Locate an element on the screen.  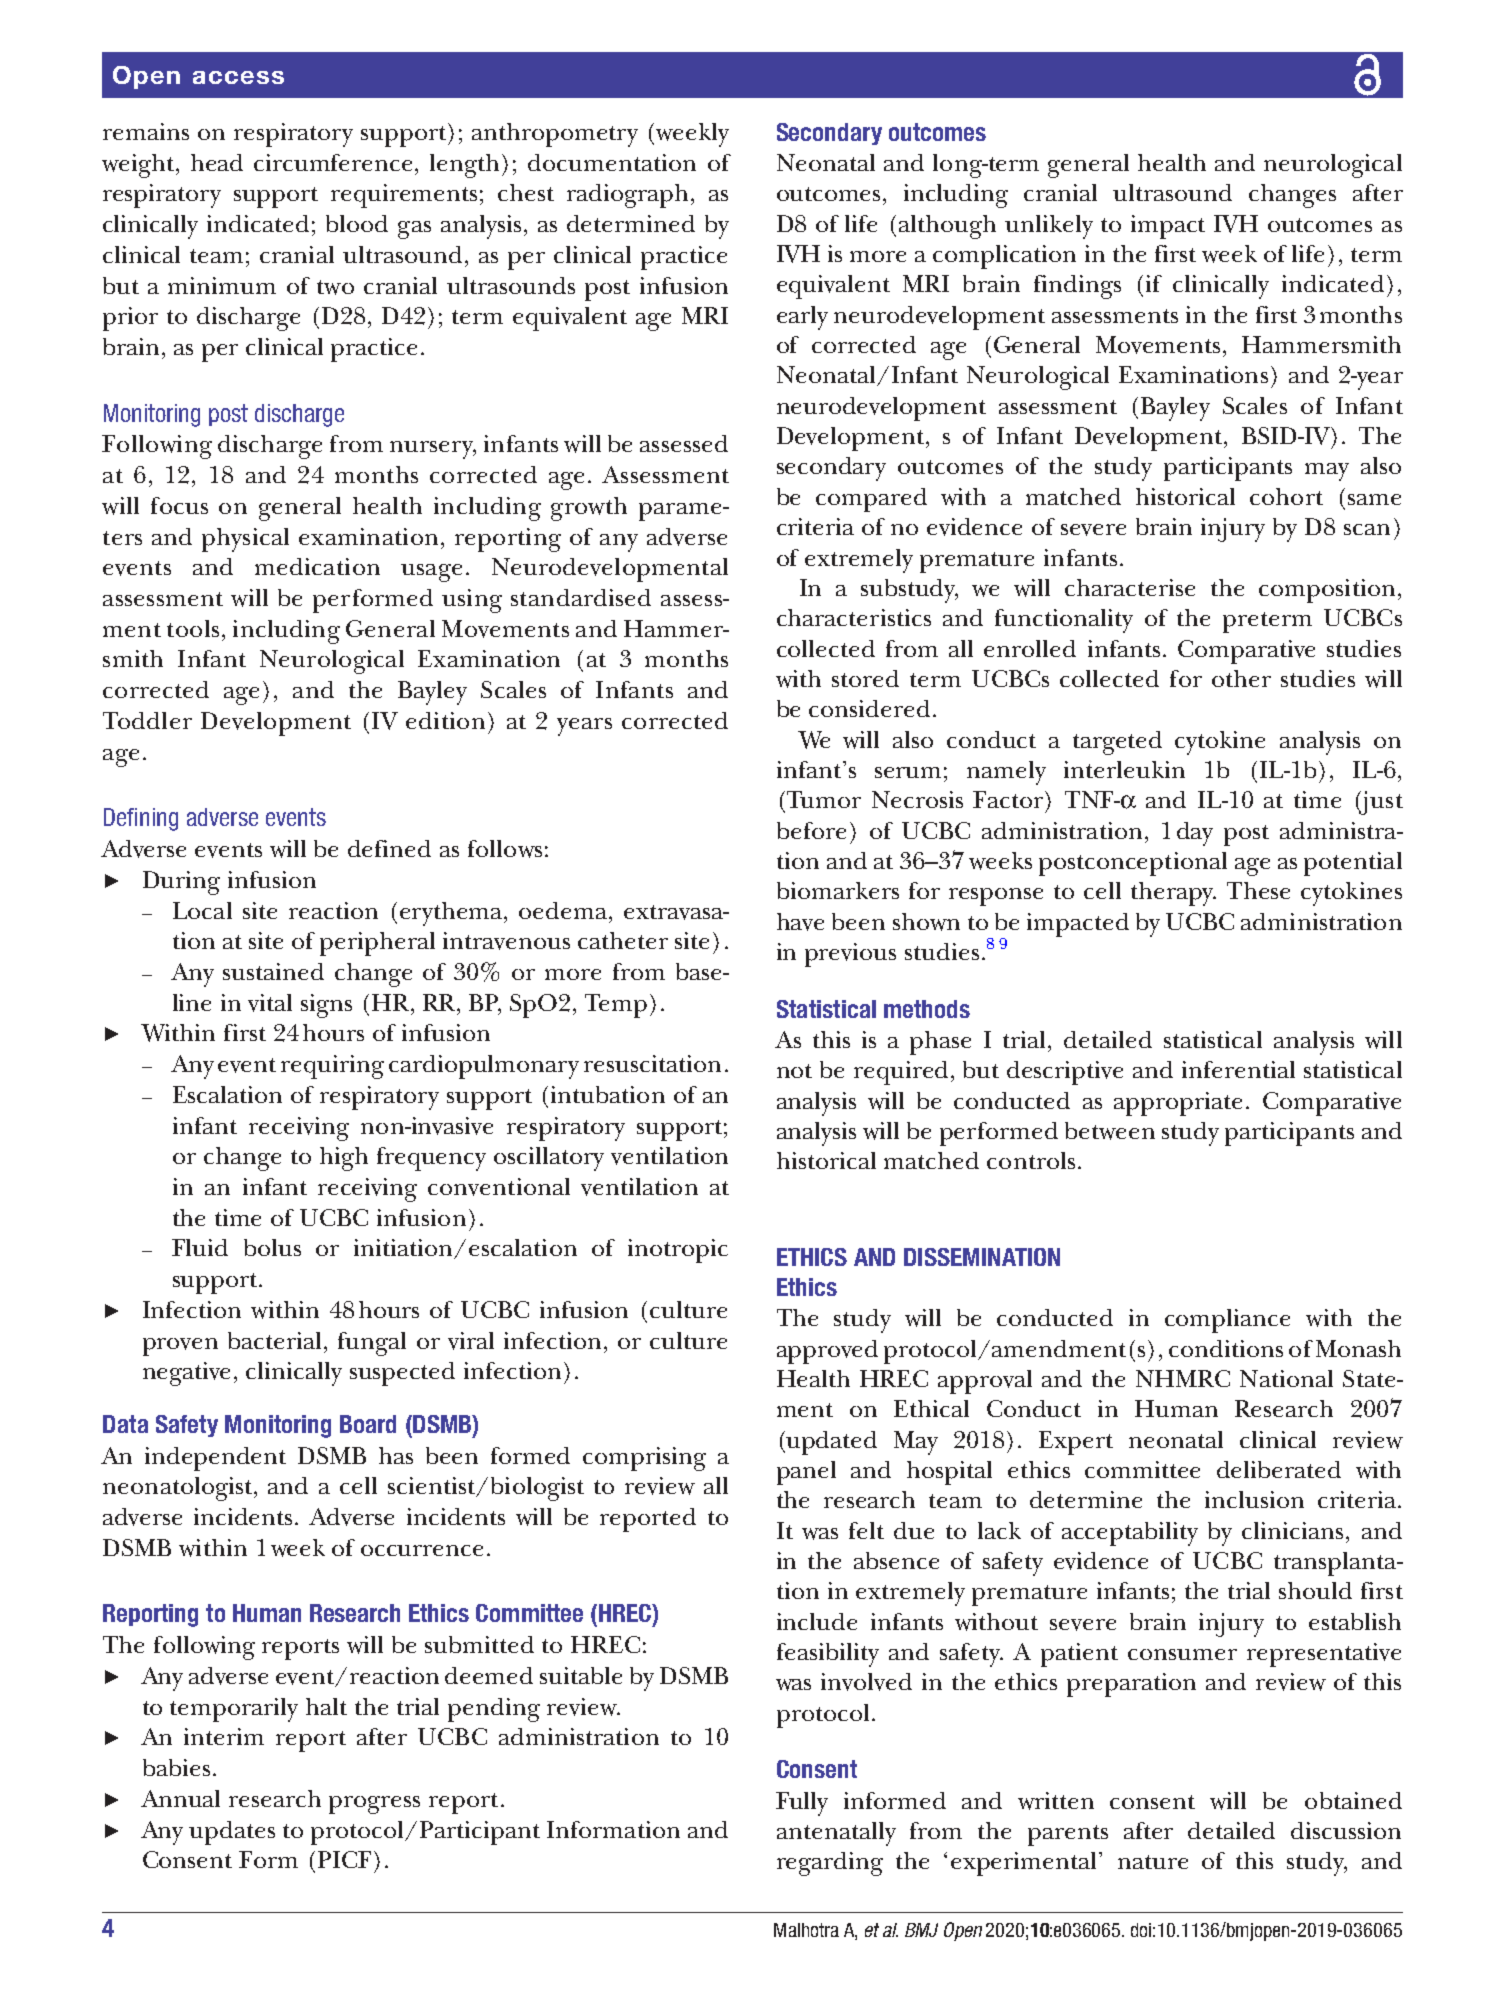
compliance is located at coordinates (1227, 1321).
